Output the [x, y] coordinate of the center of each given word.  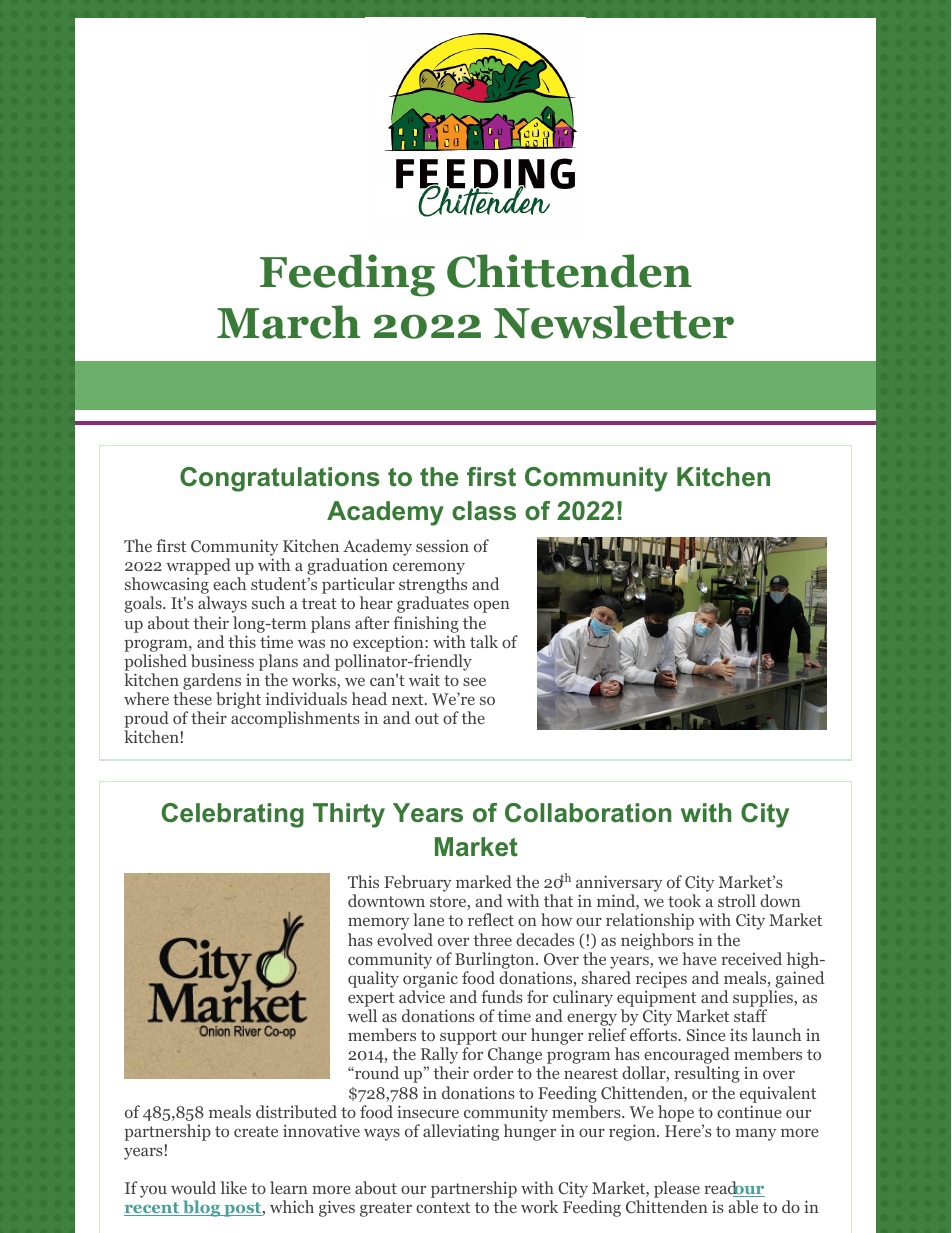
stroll [737, 900]
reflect [491, 919]
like [234, 1187]
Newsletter [614, 322]
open [492, 606]
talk [484, 641]
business [222, 660]
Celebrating [233, 815]
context [443, 1207]
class [484, 511]
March [289, 322]
